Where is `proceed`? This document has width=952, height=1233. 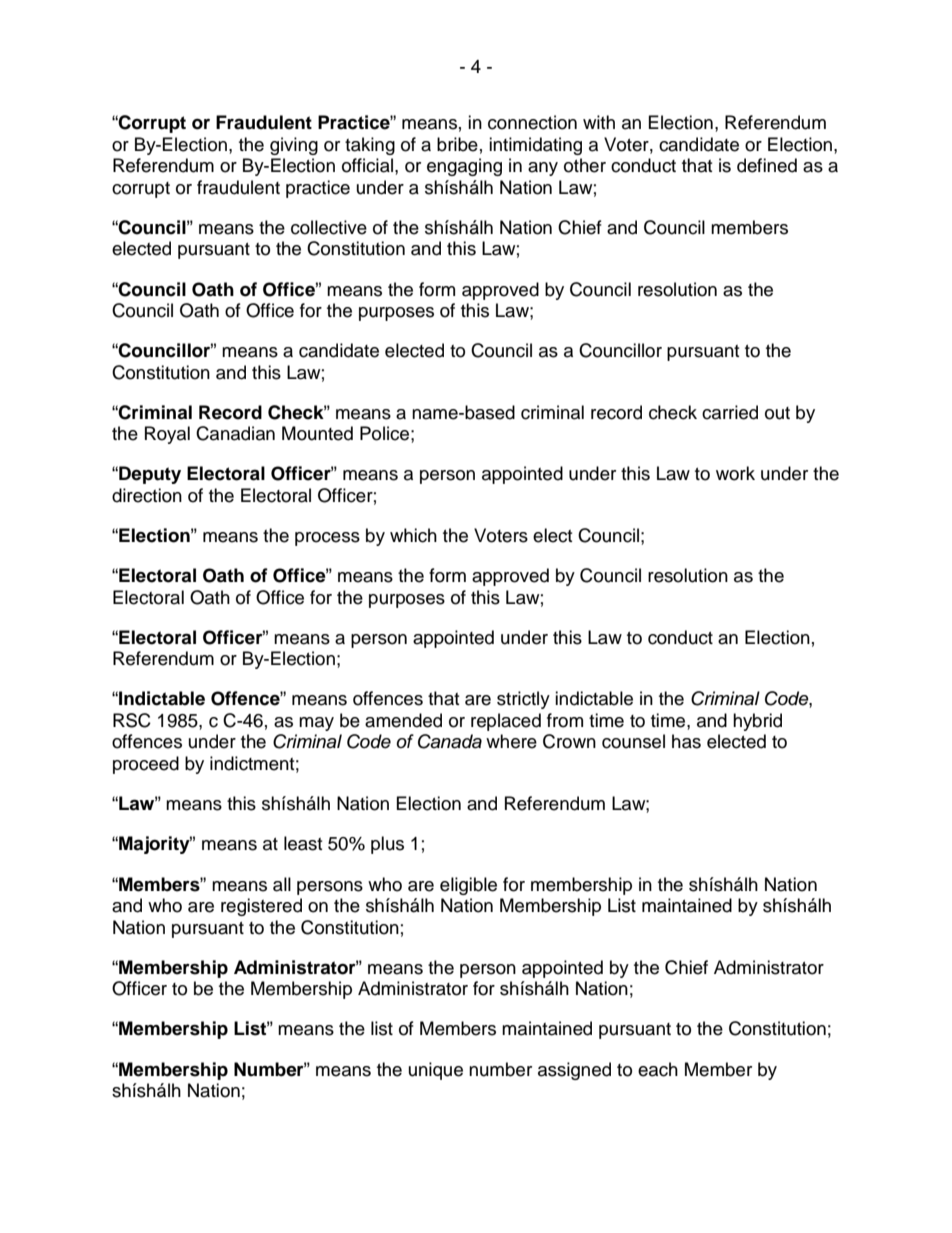
proceed is located at coordinates (146, 765).
